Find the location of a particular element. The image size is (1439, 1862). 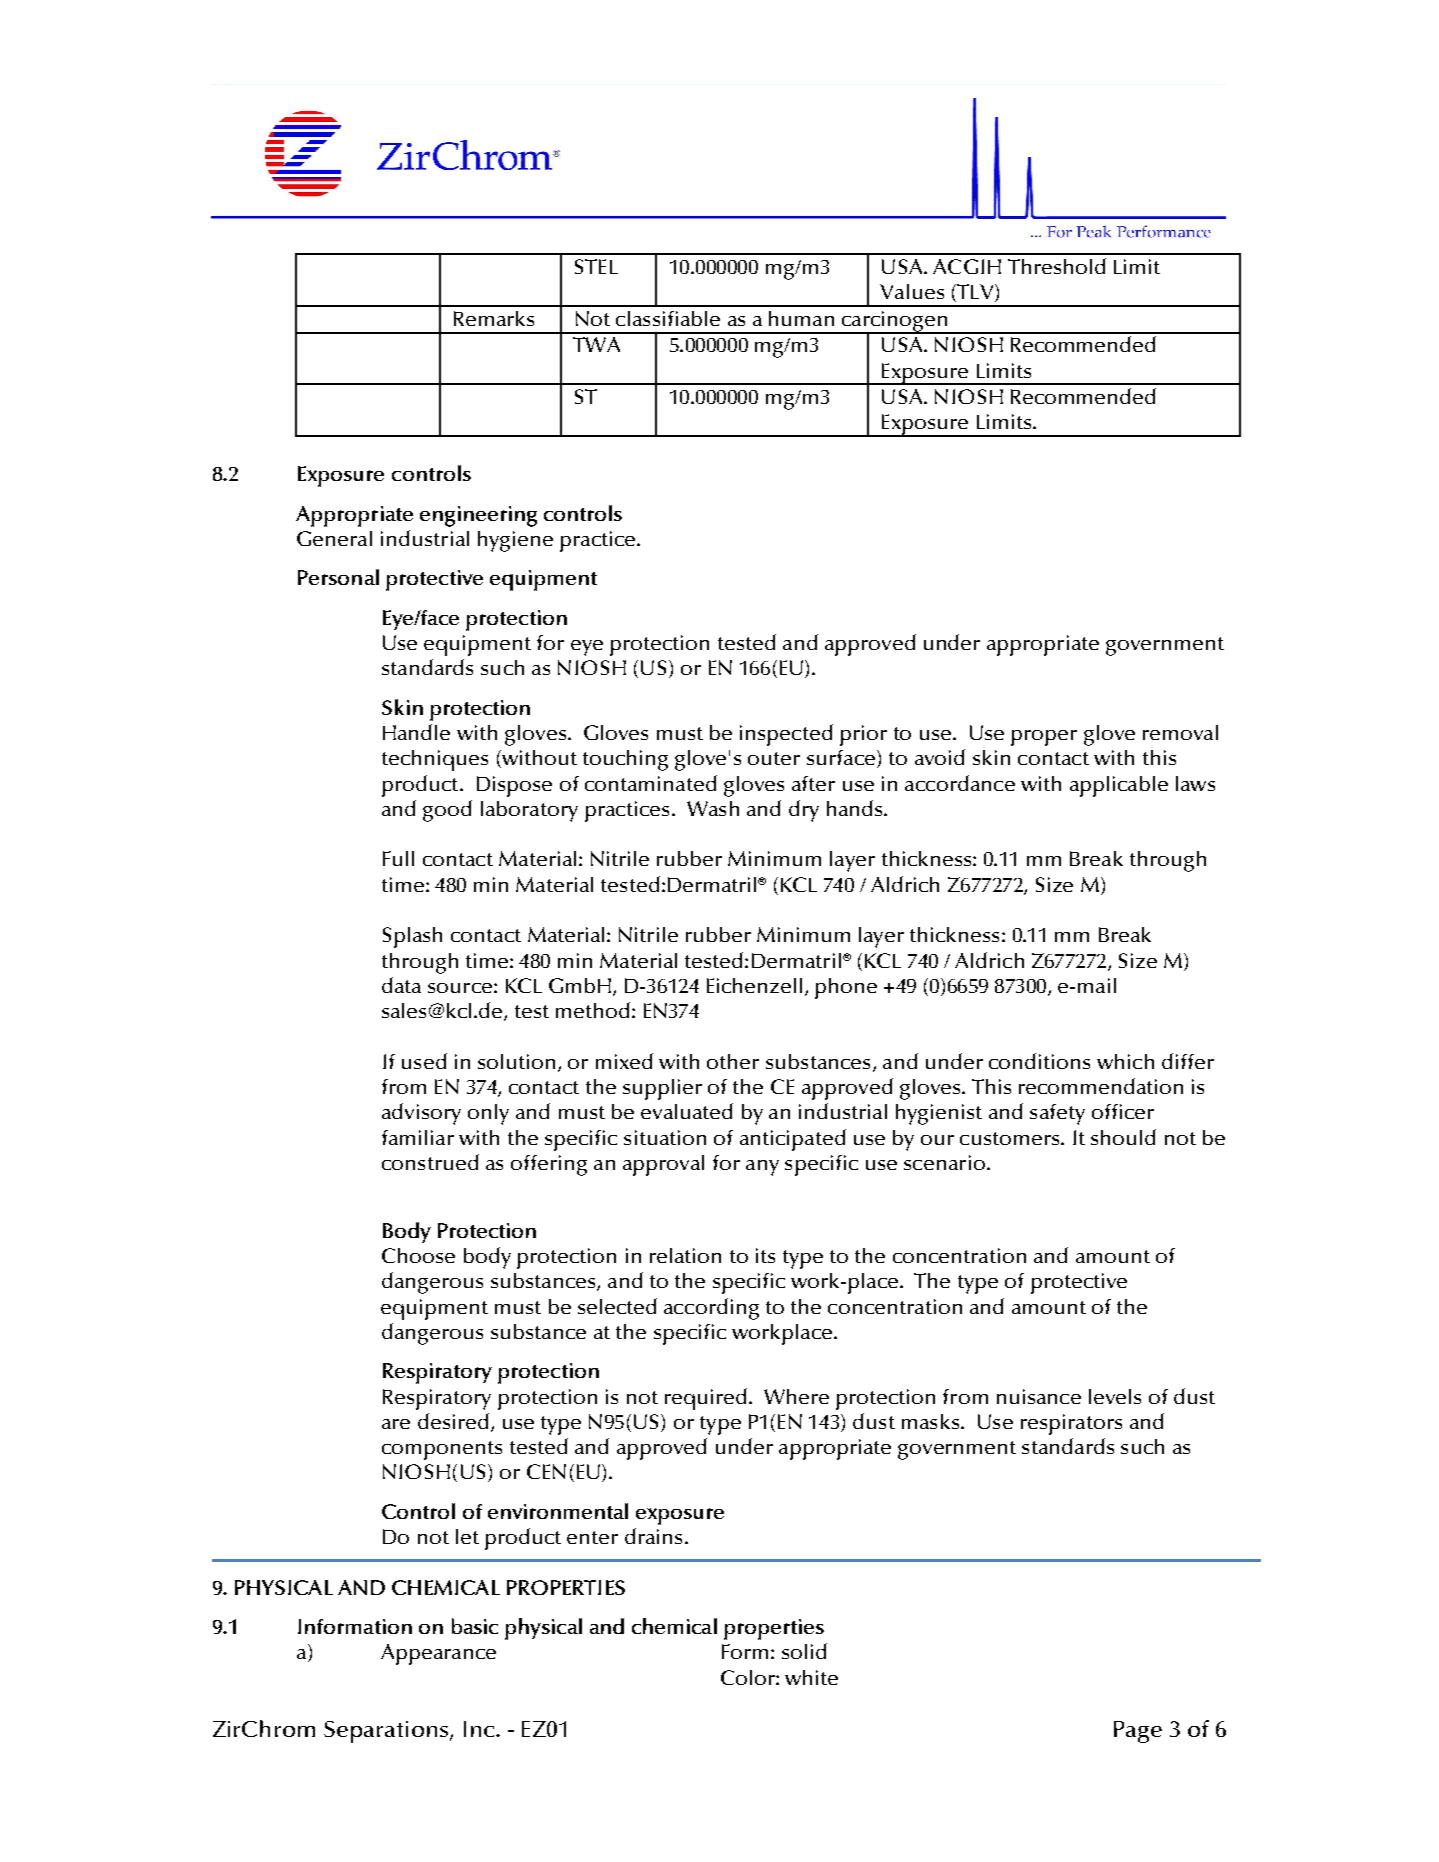

Page is located at coordinates (1138, 1732).
